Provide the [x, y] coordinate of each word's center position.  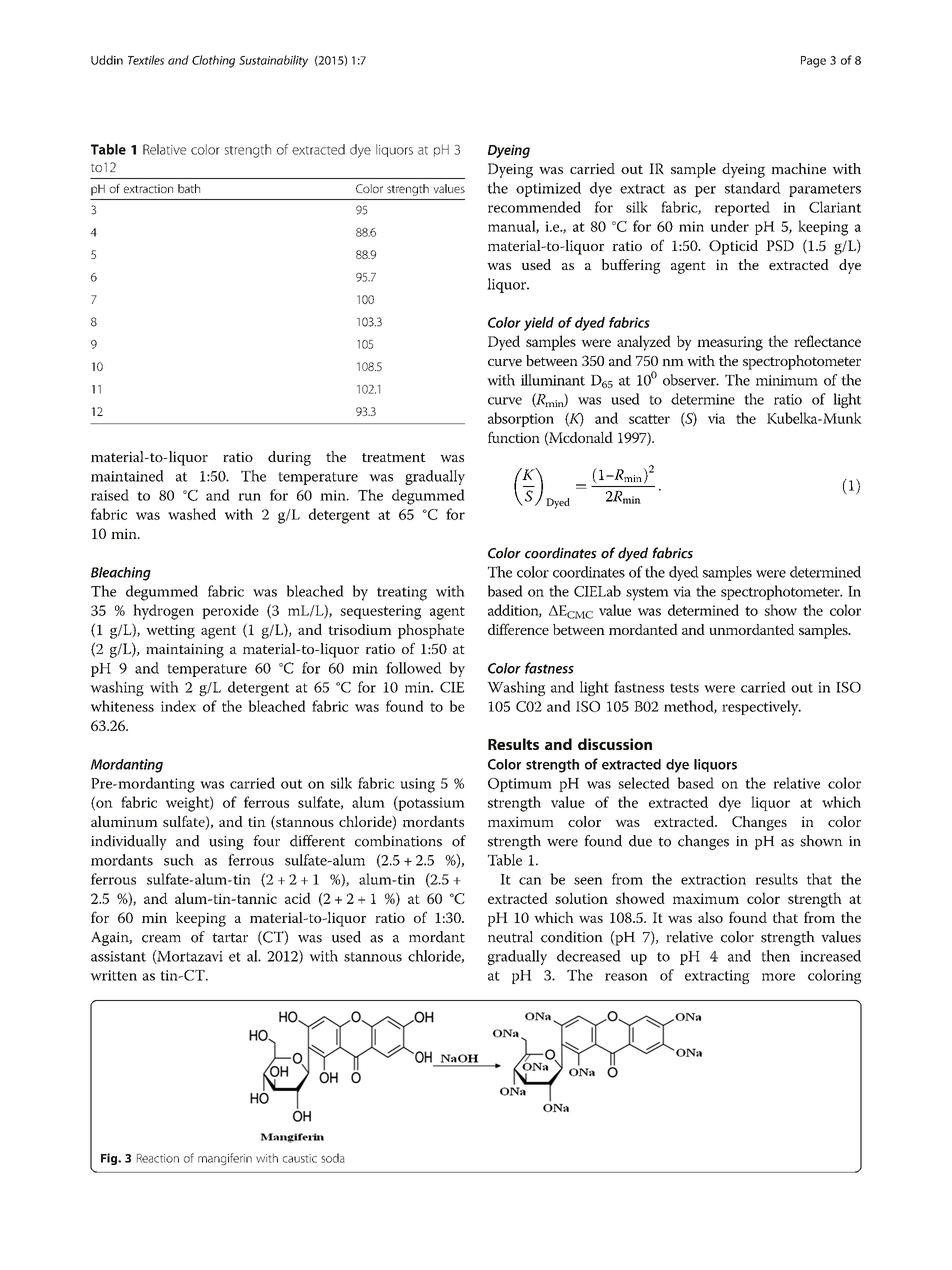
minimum [787, 380]
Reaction [158, 1158]
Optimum [520, 785]
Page [813, 62]
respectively [761, 708]
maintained [127, 476]
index [178, 706]
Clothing [213, 61]
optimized [548, 189]
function [514, 437]
